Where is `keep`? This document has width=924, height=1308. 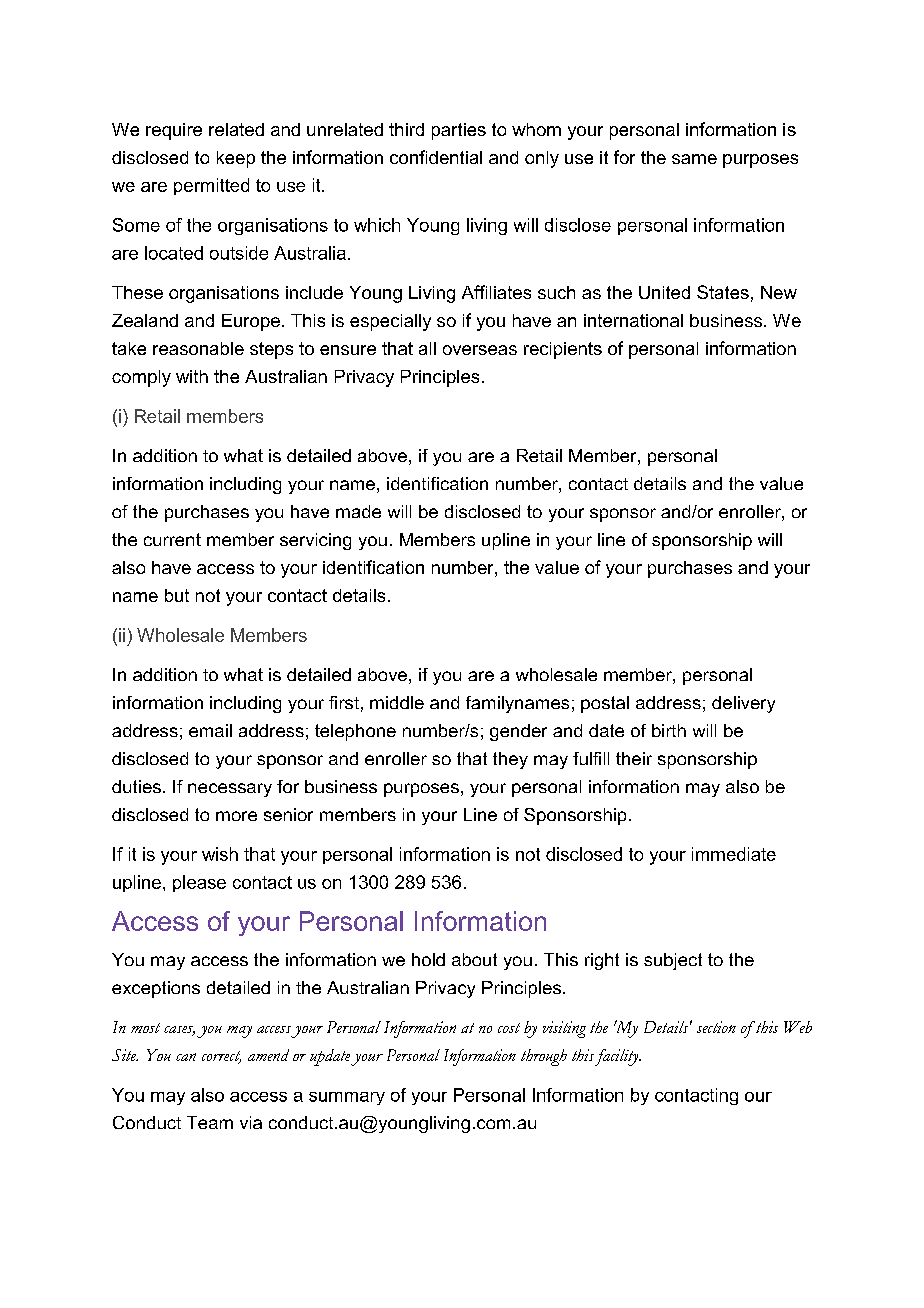 keep is located at coordinates (236, 159).
